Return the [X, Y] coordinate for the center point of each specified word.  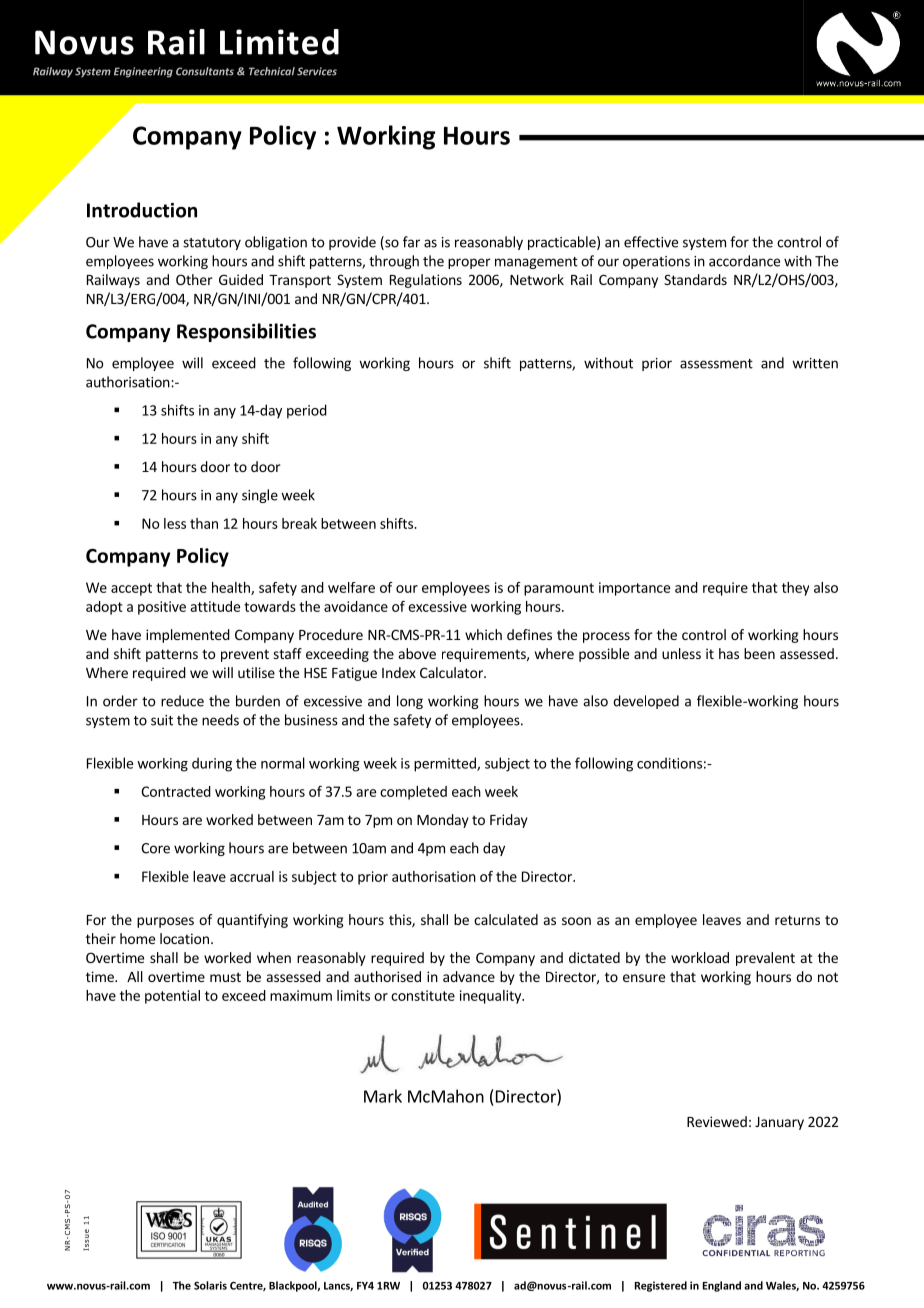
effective [651, 242]
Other [194, 279]
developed [646, 702]
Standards [695, 279]
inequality [492, 997]
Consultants [205, 71]
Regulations [426, 281]
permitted [446, 764]
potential [172, 997]
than [204, 523]
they [795, 589]
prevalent [765, 959]
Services [317, 71]
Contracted [176, 791]
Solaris [210, 1285]
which [483, 634]
